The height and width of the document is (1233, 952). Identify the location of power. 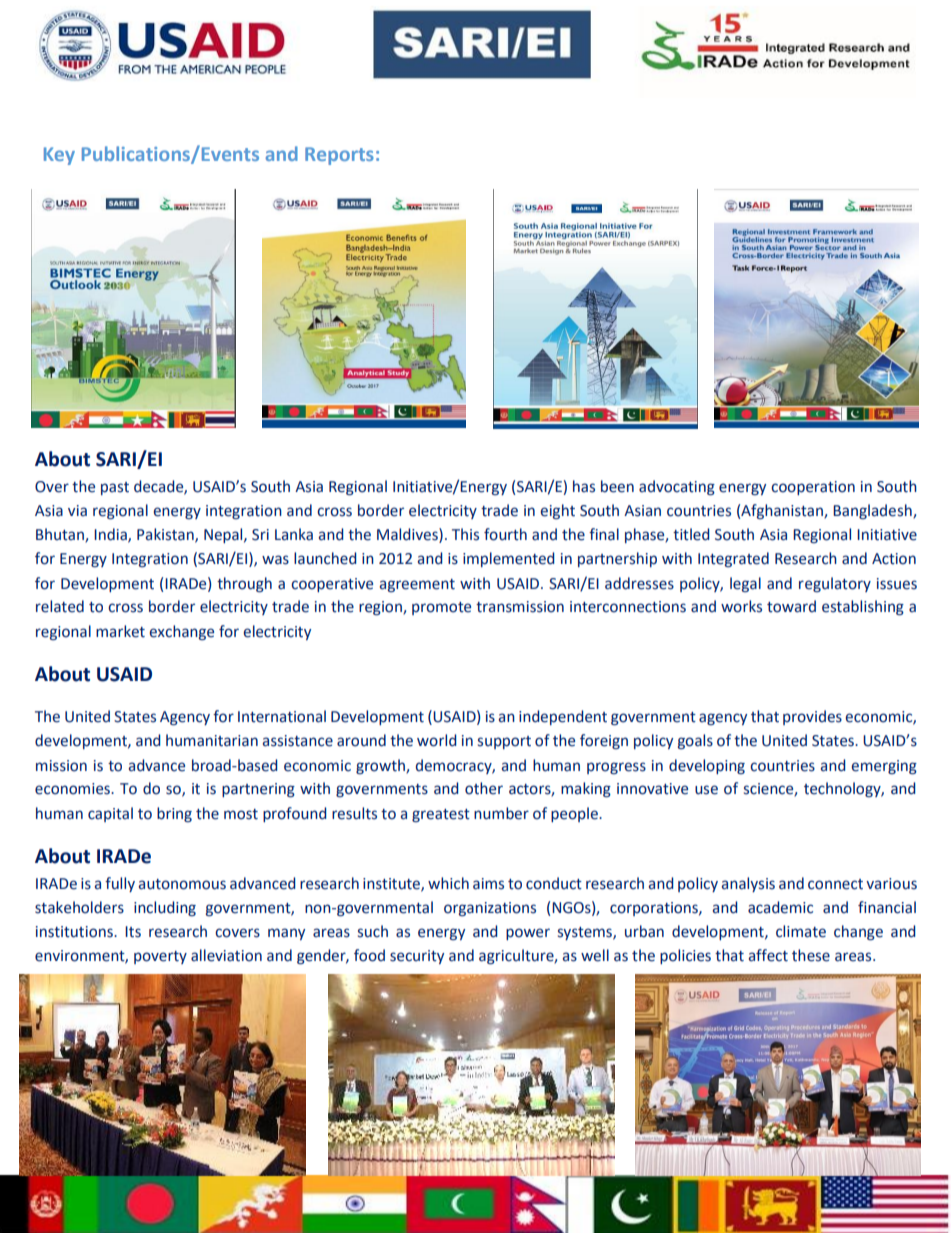
(528, 934).
